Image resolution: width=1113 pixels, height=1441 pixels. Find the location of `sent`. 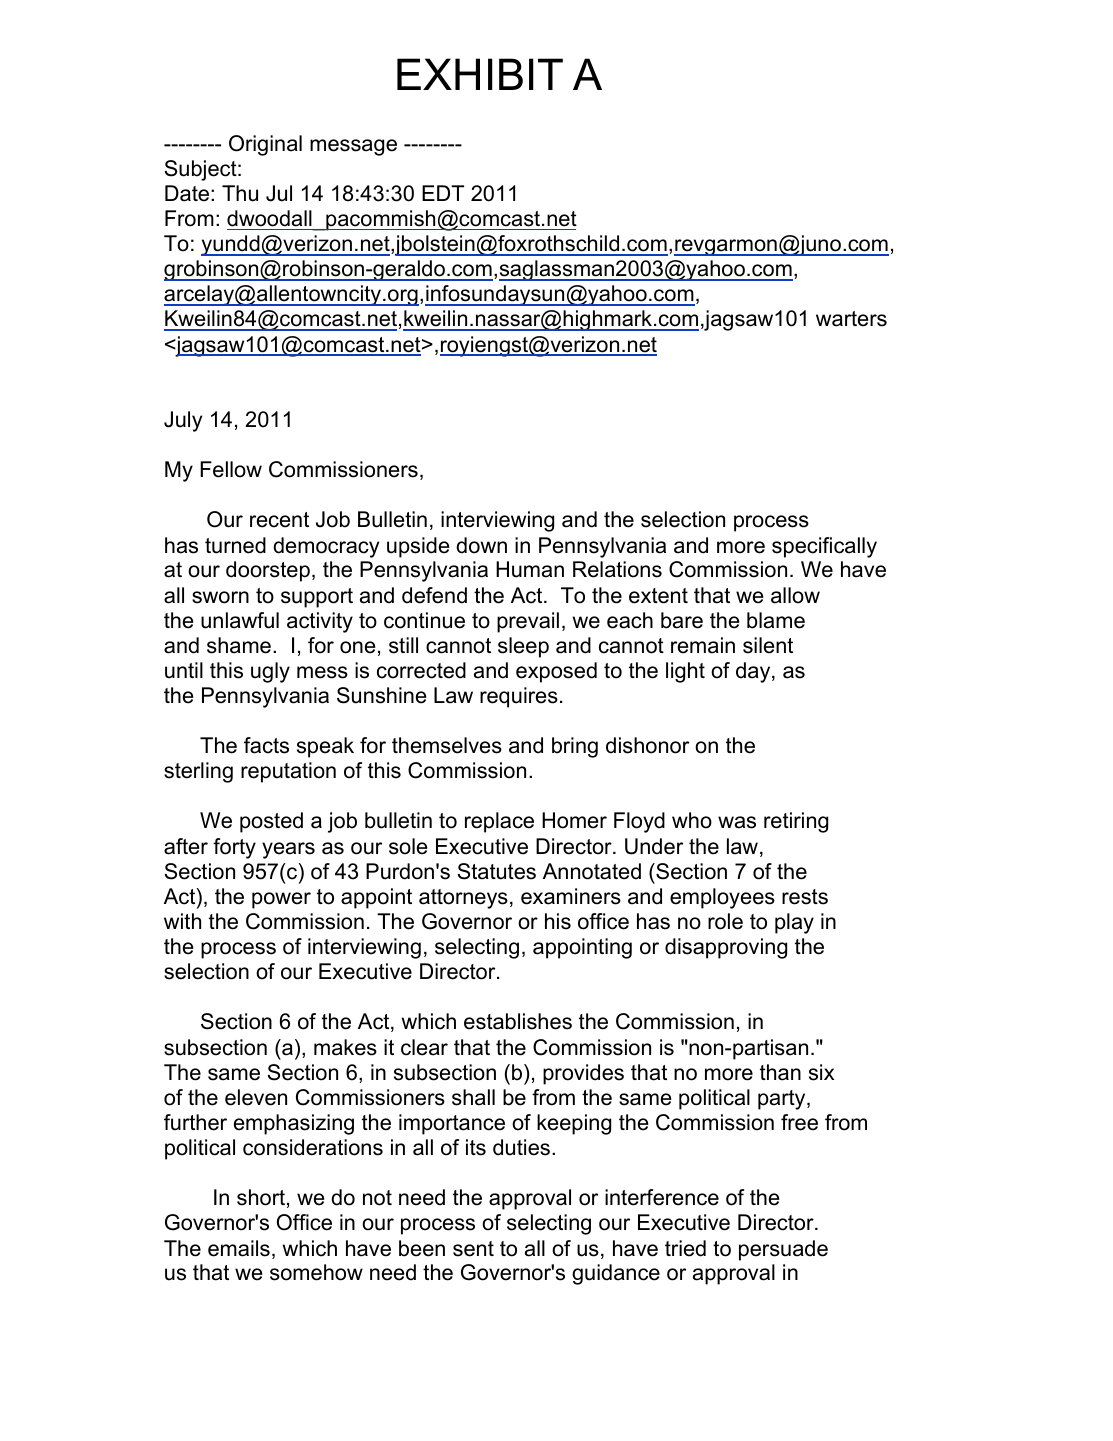

sent is located at coordinates (473, 1249).
